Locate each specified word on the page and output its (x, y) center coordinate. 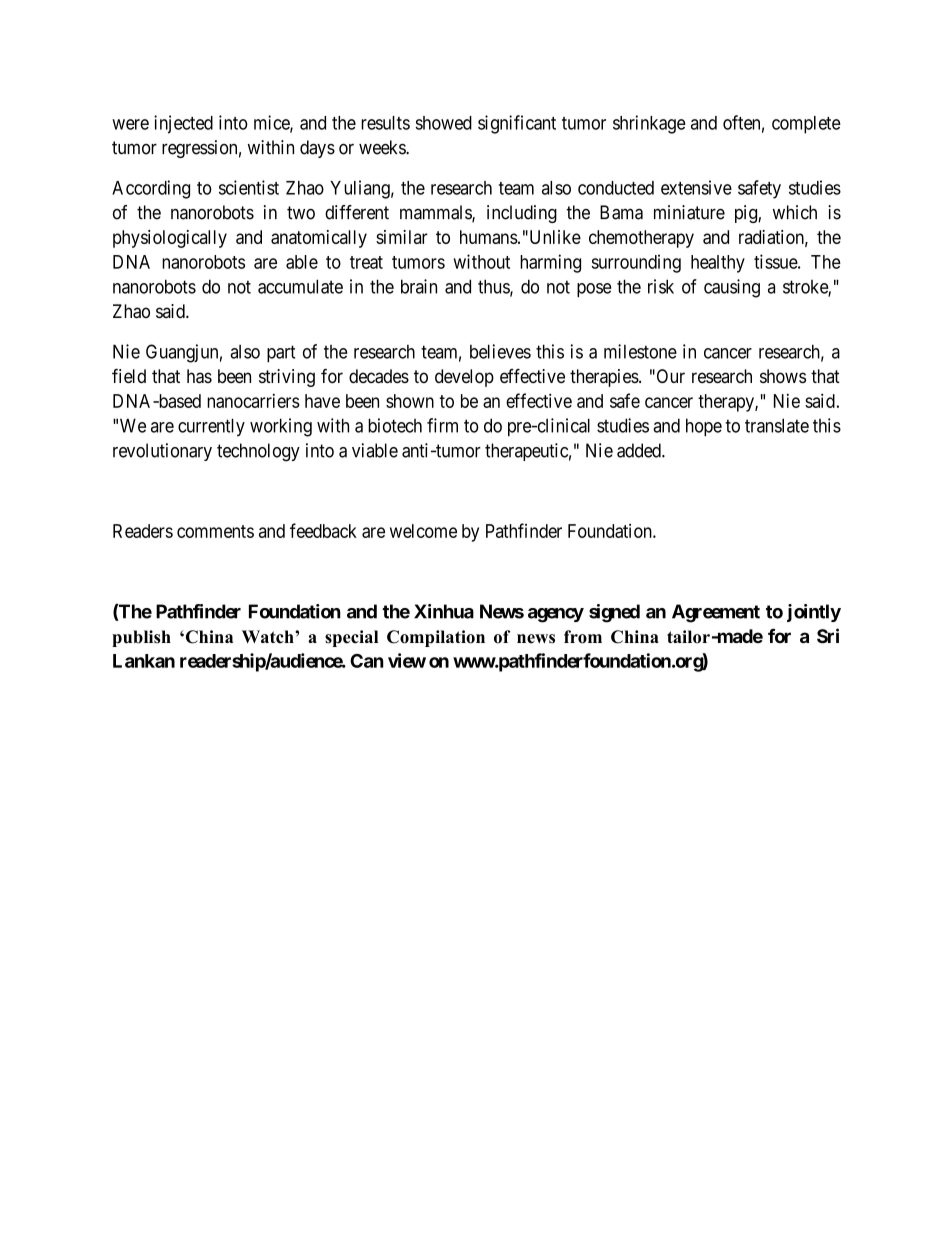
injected (183, 124)
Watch (269, 637)
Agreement (716, 613)
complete (806, 125)
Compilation (436, 638)
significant (517, 124)
